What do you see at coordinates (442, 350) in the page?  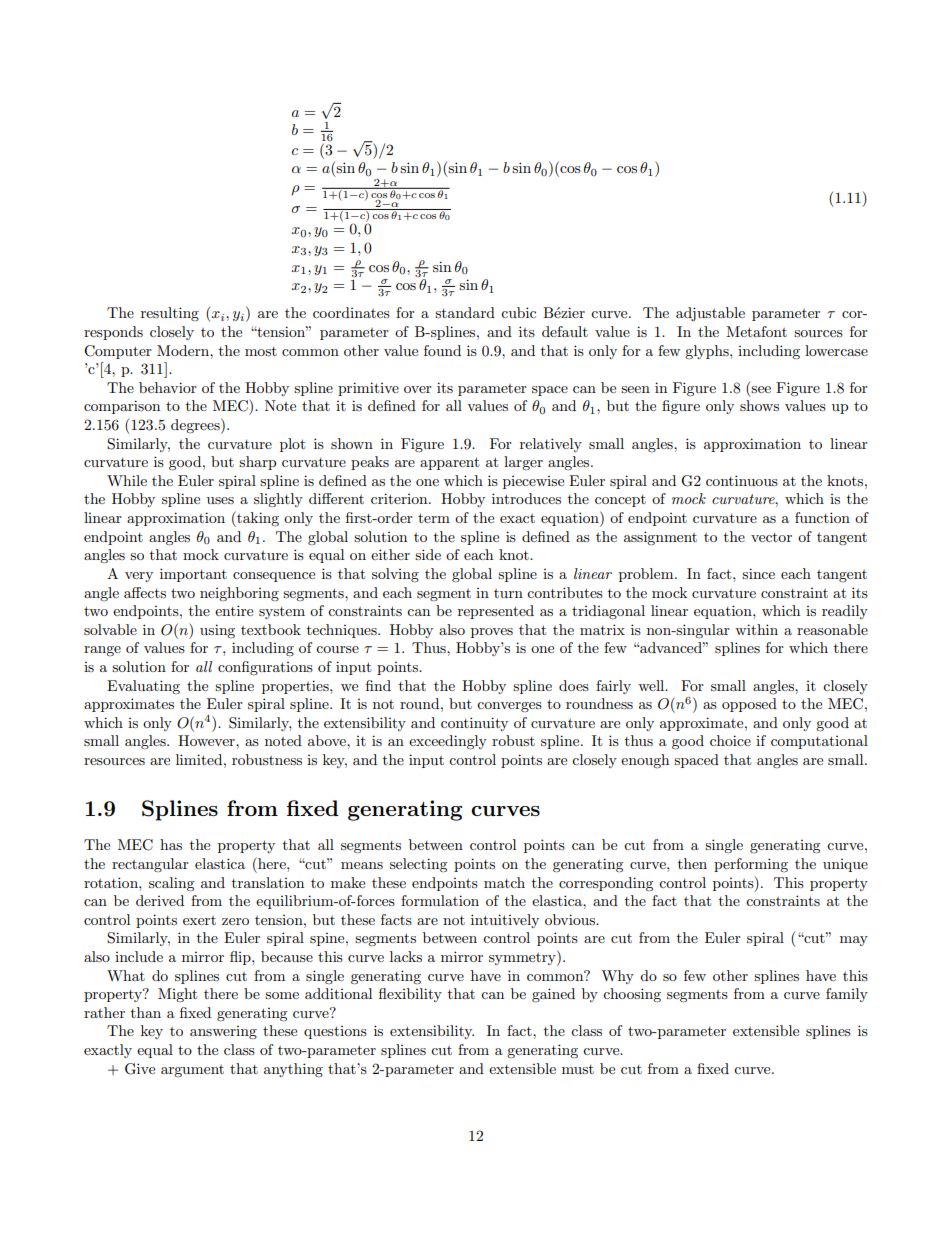 I see `found` at bounding box center [442, 350].
